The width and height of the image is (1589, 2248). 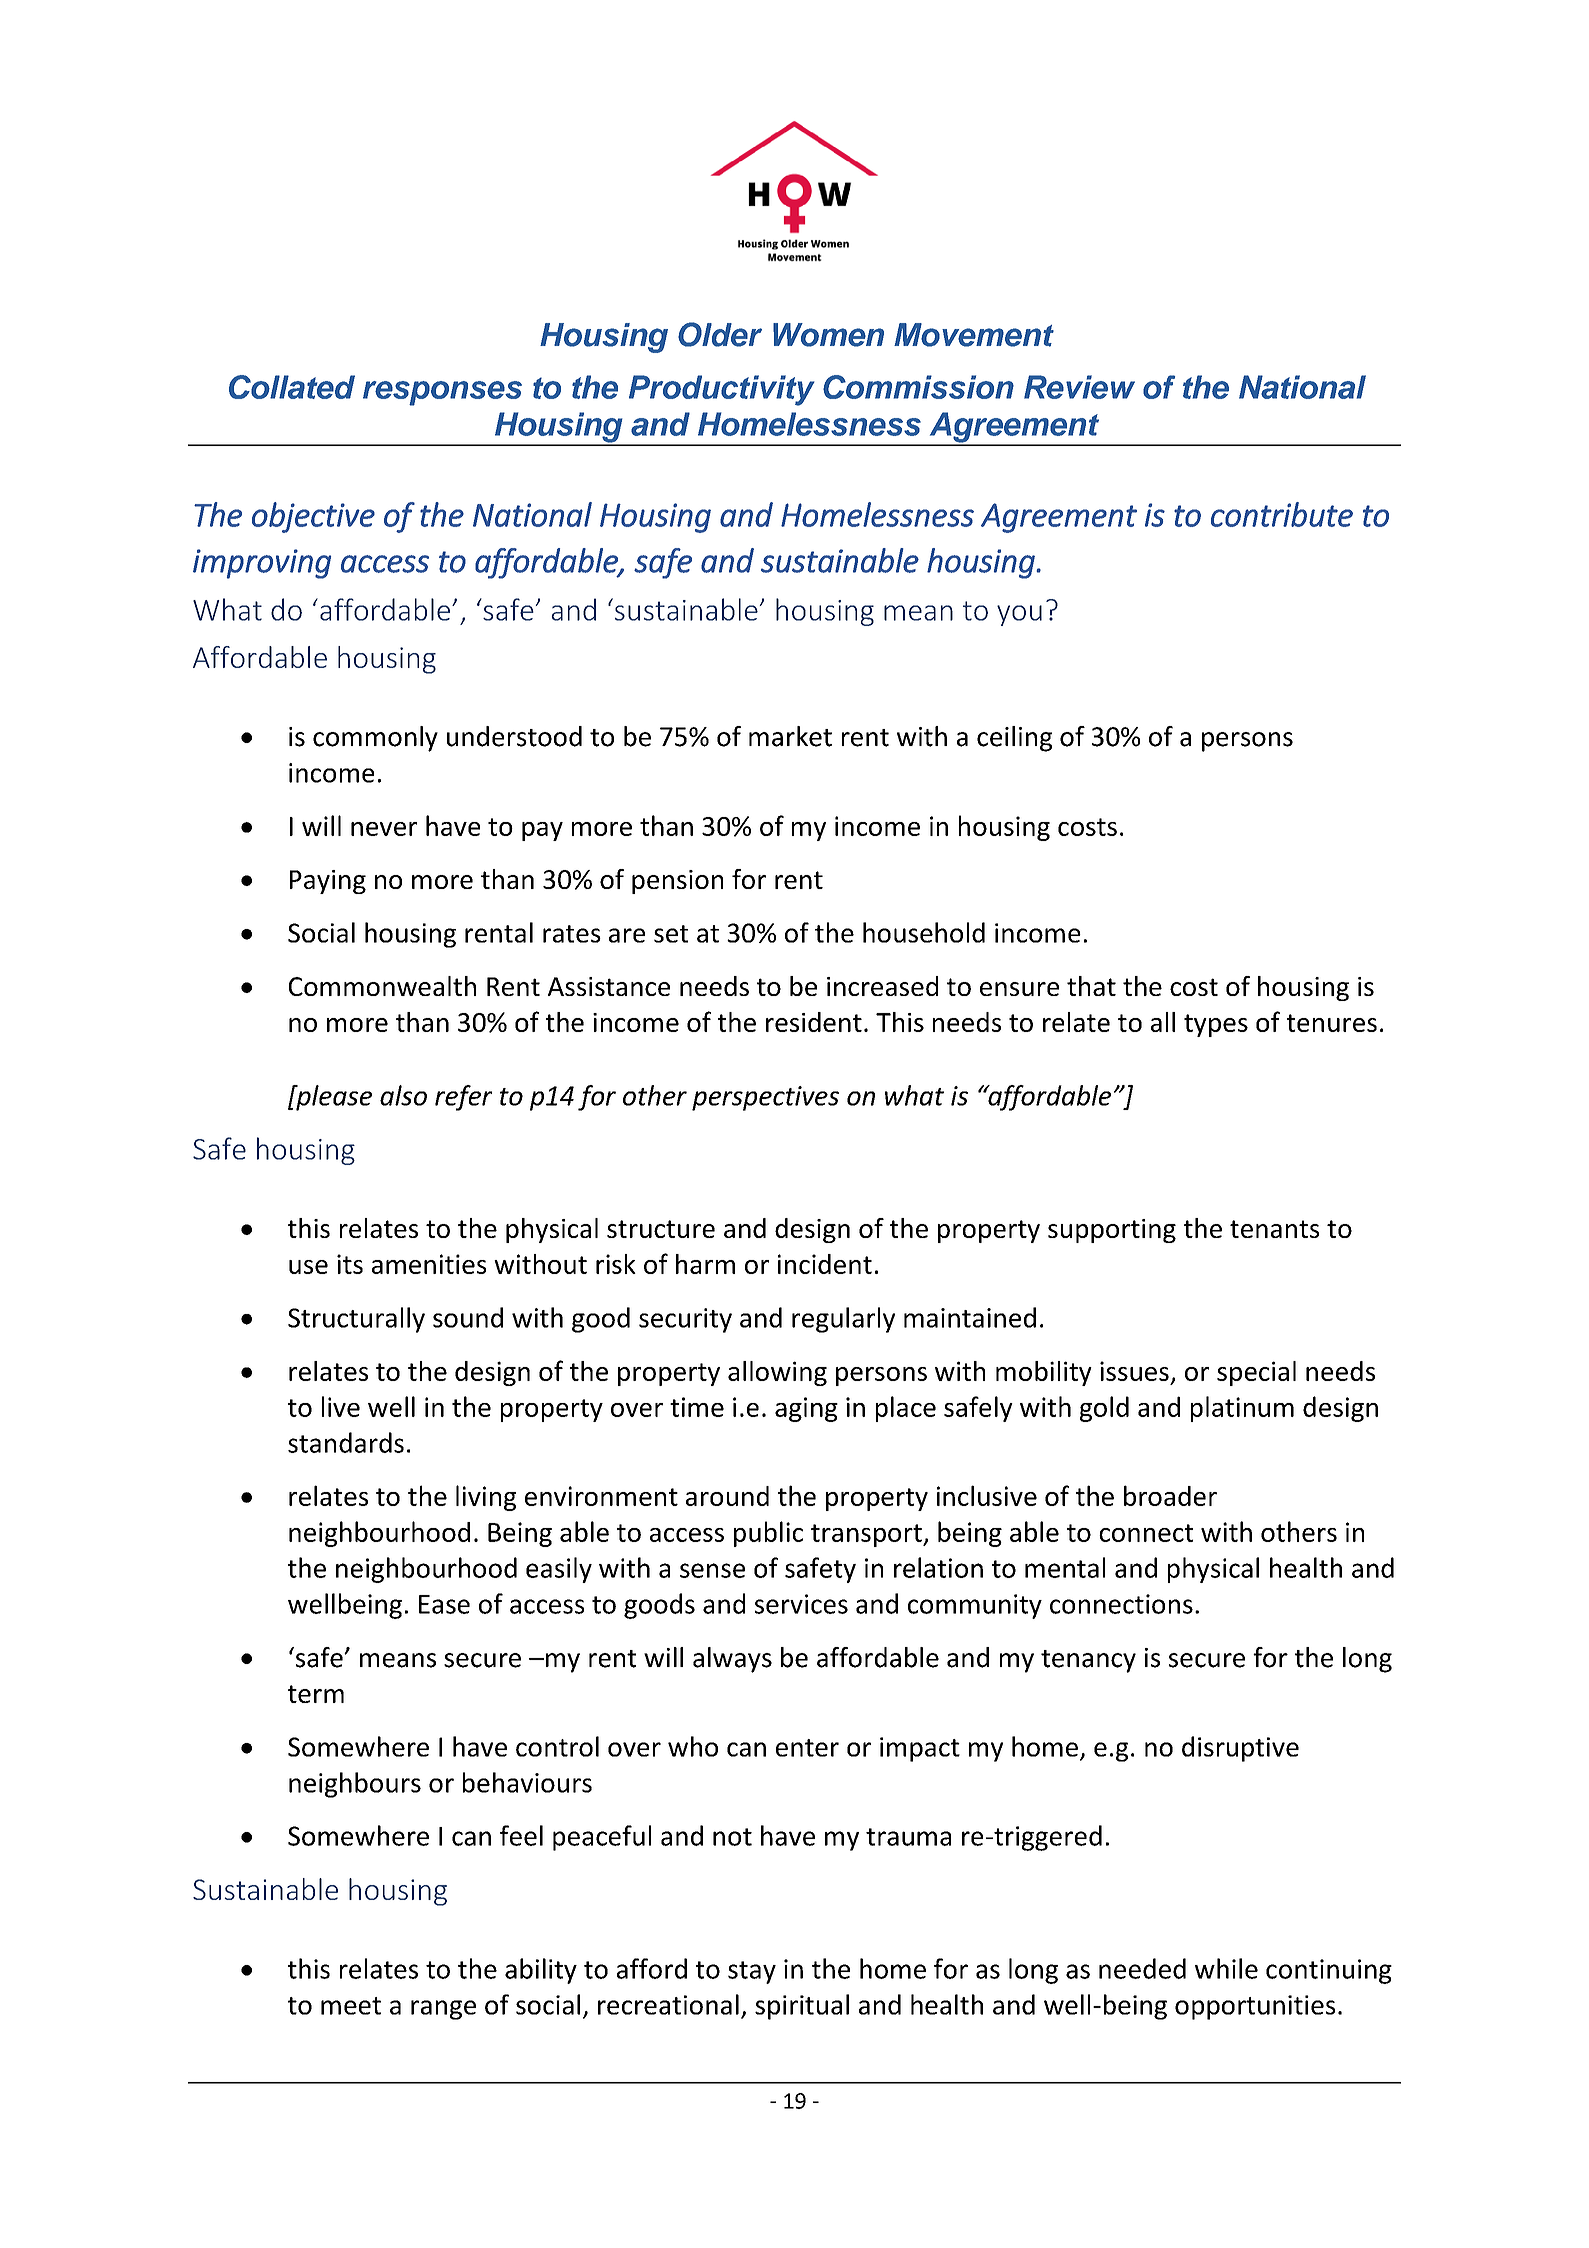 What do you see at coordinates (442, 393) in the image?
I see `responses` at bounding box center [442, 393].
